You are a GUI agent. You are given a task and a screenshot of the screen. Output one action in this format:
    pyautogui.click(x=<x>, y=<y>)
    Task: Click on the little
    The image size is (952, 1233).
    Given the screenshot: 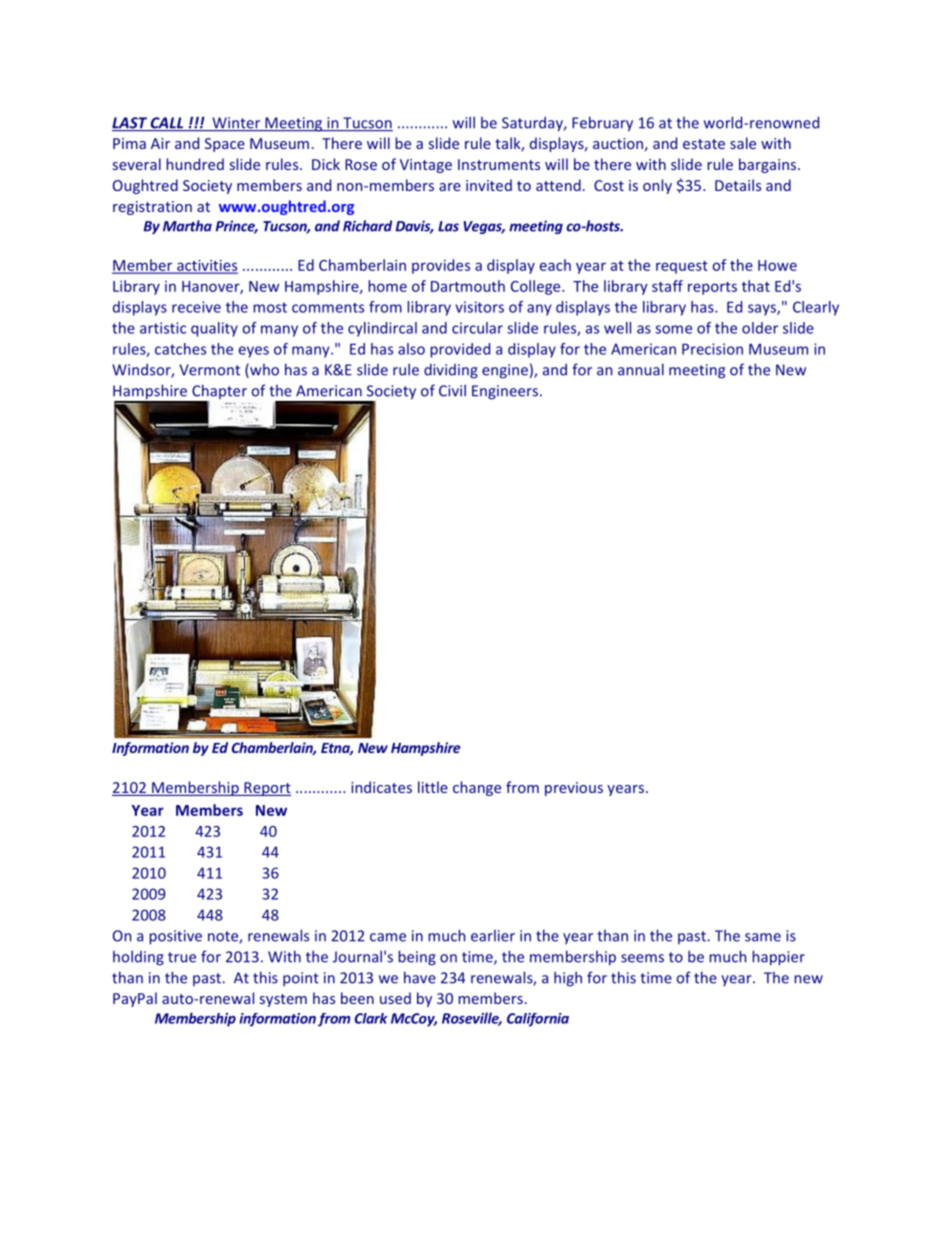 What is the action you would take?
    pyautogui.click(x=433, y=787)
